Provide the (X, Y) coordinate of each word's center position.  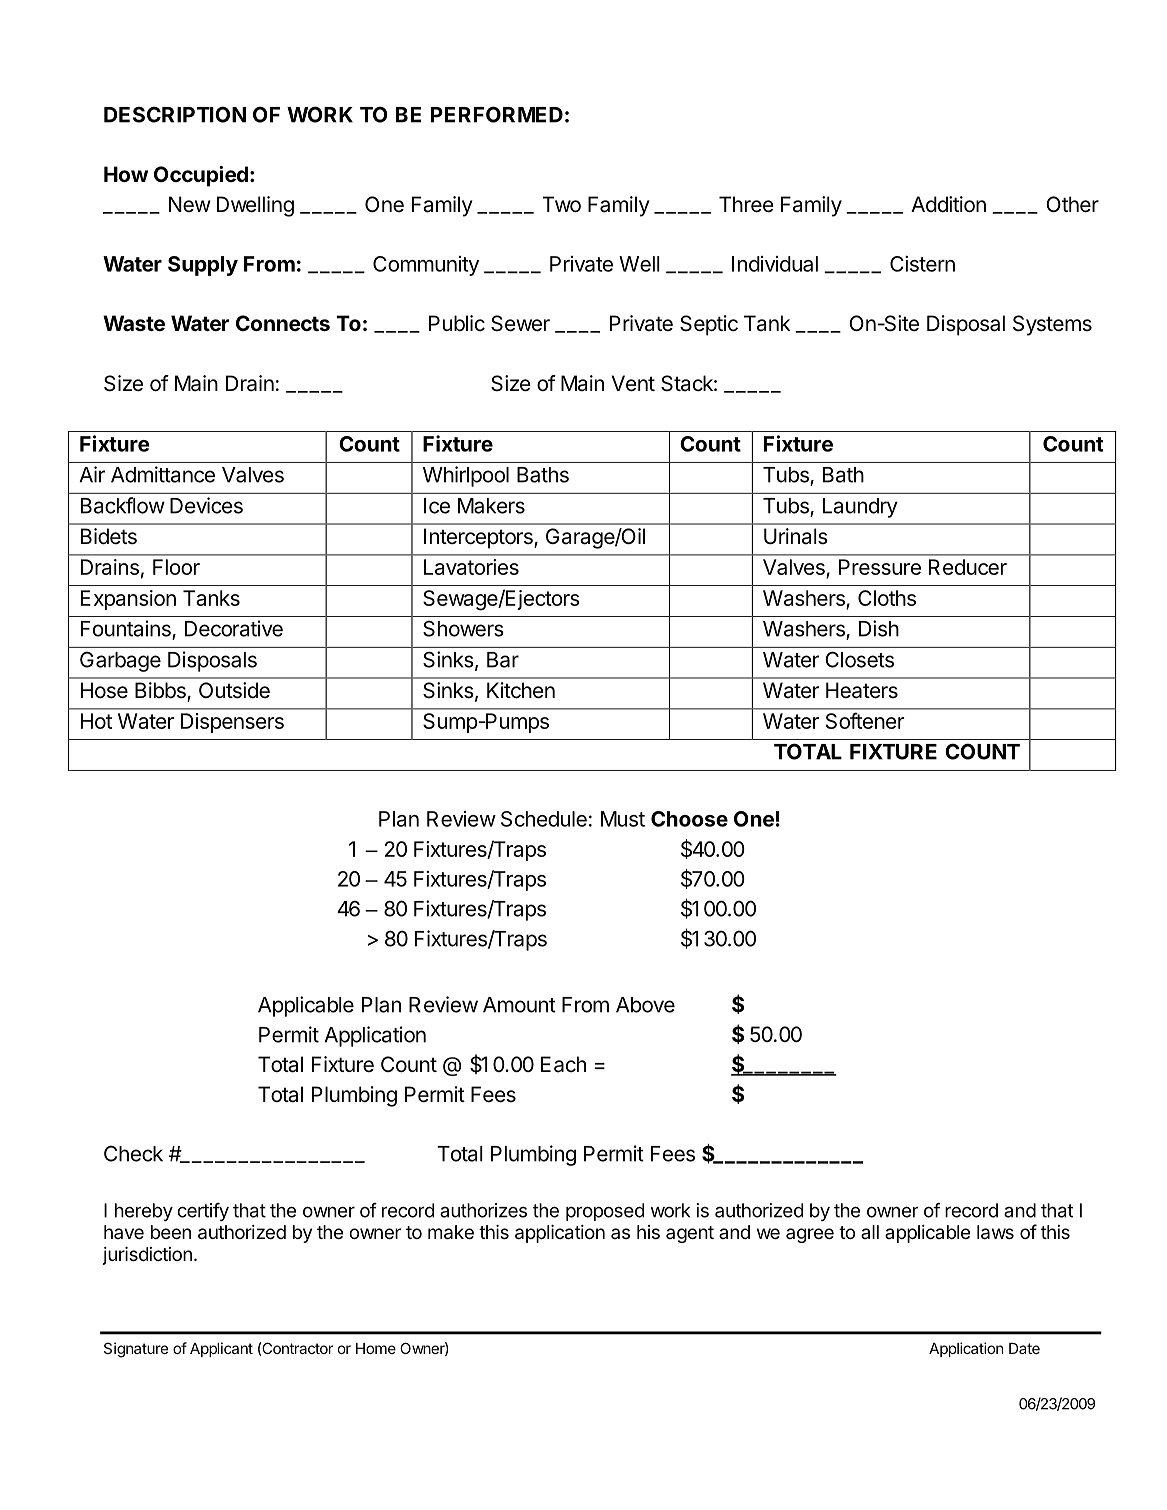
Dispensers (232, 723)
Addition (948, 204)
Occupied (201, 176)
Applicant (221, 1349)
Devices (206, 505)
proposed (605, 1212)
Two (562, 204)
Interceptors (479, 538)
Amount (519, 1005)
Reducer (968, 567)
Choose (689, 819)
